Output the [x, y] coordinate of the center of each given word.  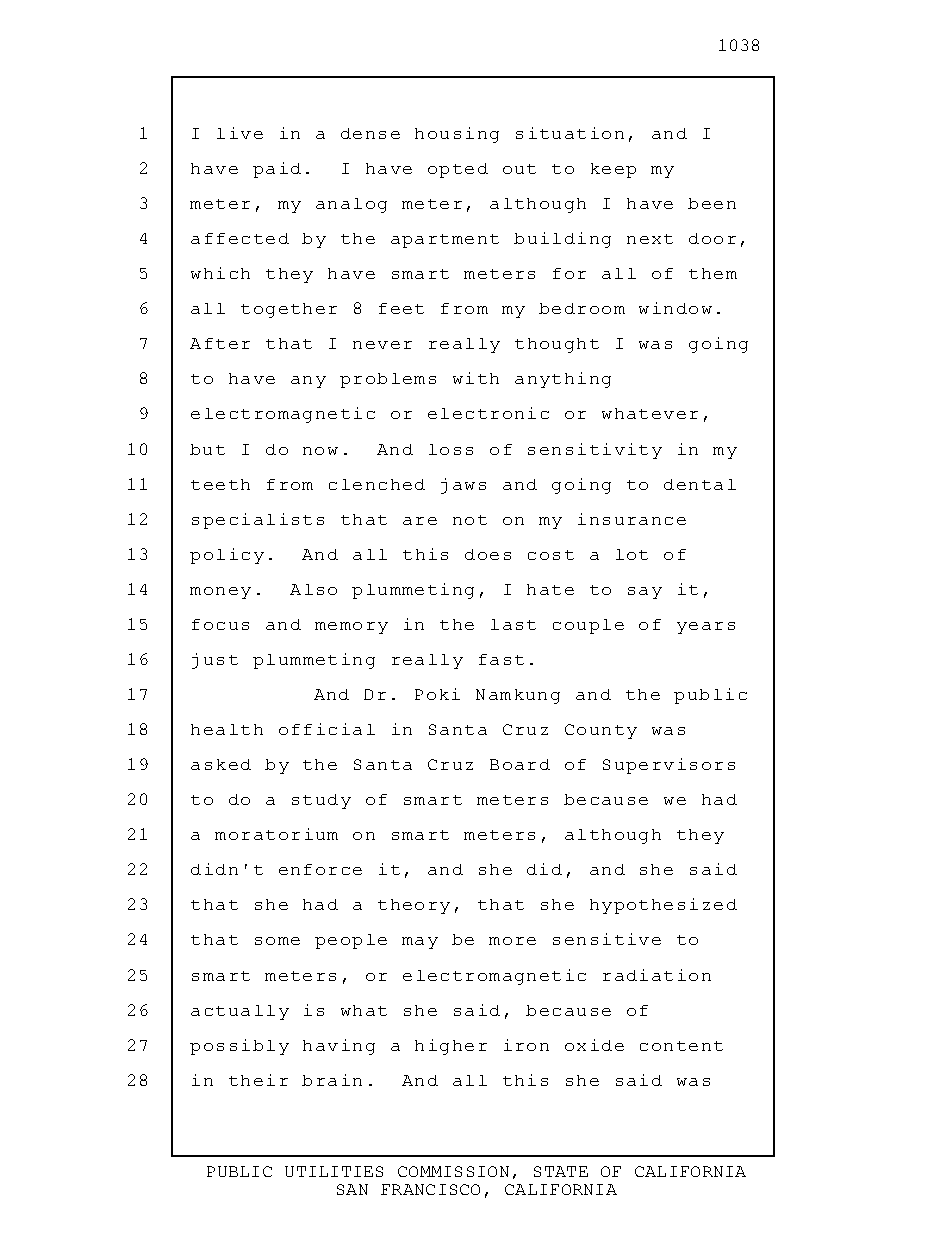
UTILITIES [334, 1171]
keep [613, 170]
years [706, 628]
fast [501, 659]
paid [277, 170]
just [215, 661]
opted [458, 170]
